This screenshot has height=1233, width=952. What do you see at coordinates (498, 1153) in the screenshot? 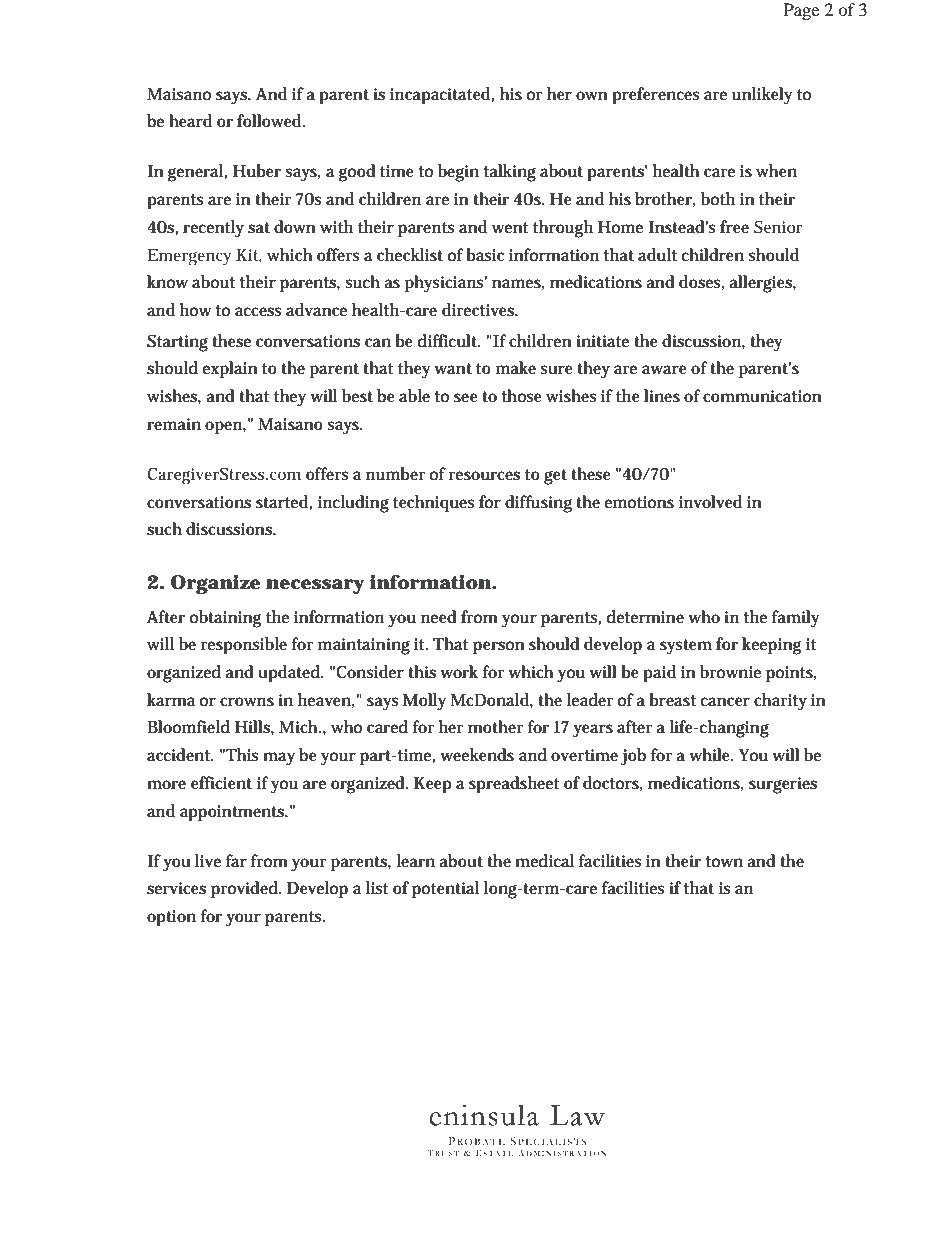
I see `STATE` at bounding box center [498, 1153].
